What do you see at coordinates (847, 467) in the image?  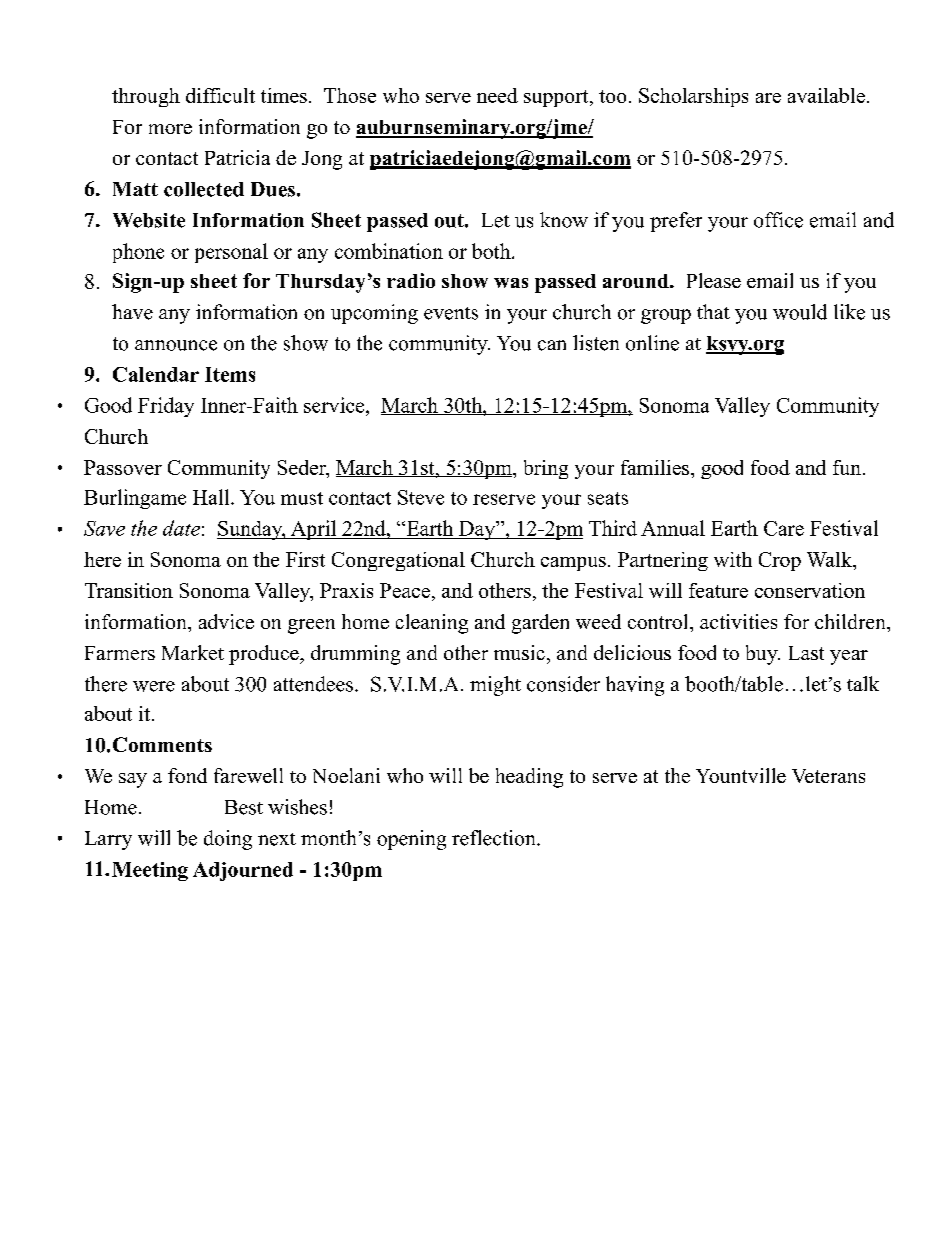 I see `fun` at bounding box center [847, 467].
